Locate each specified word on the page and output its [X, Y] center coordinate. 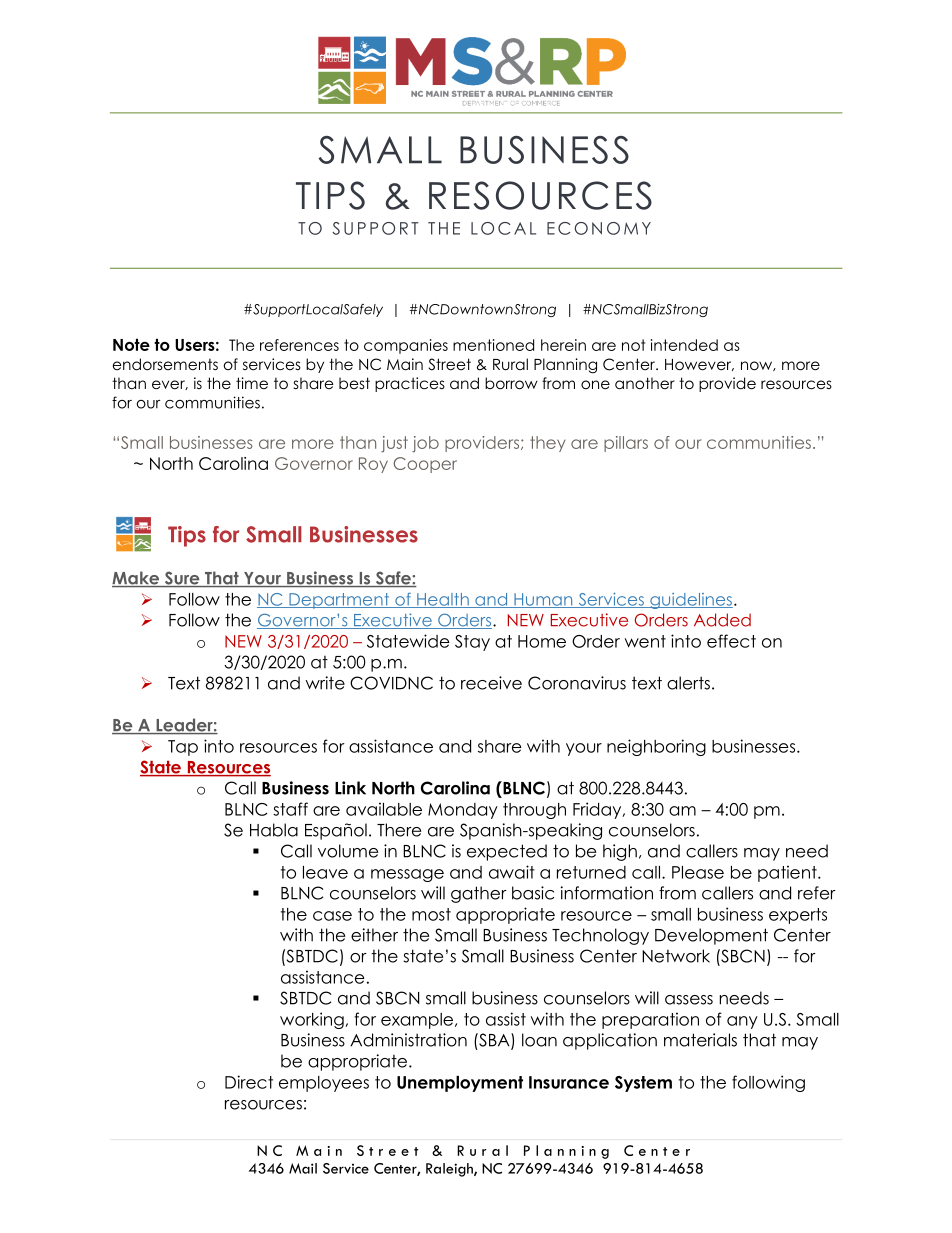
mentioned [493, 345]
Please [698, 872]
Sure [182, 579]
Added [722, 620]
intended [684, 345]
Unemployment [460, 1084]
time [252, 383]
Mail [303, 1168]
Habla [274, 830]
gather [479, 894]
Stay [472, 643]
